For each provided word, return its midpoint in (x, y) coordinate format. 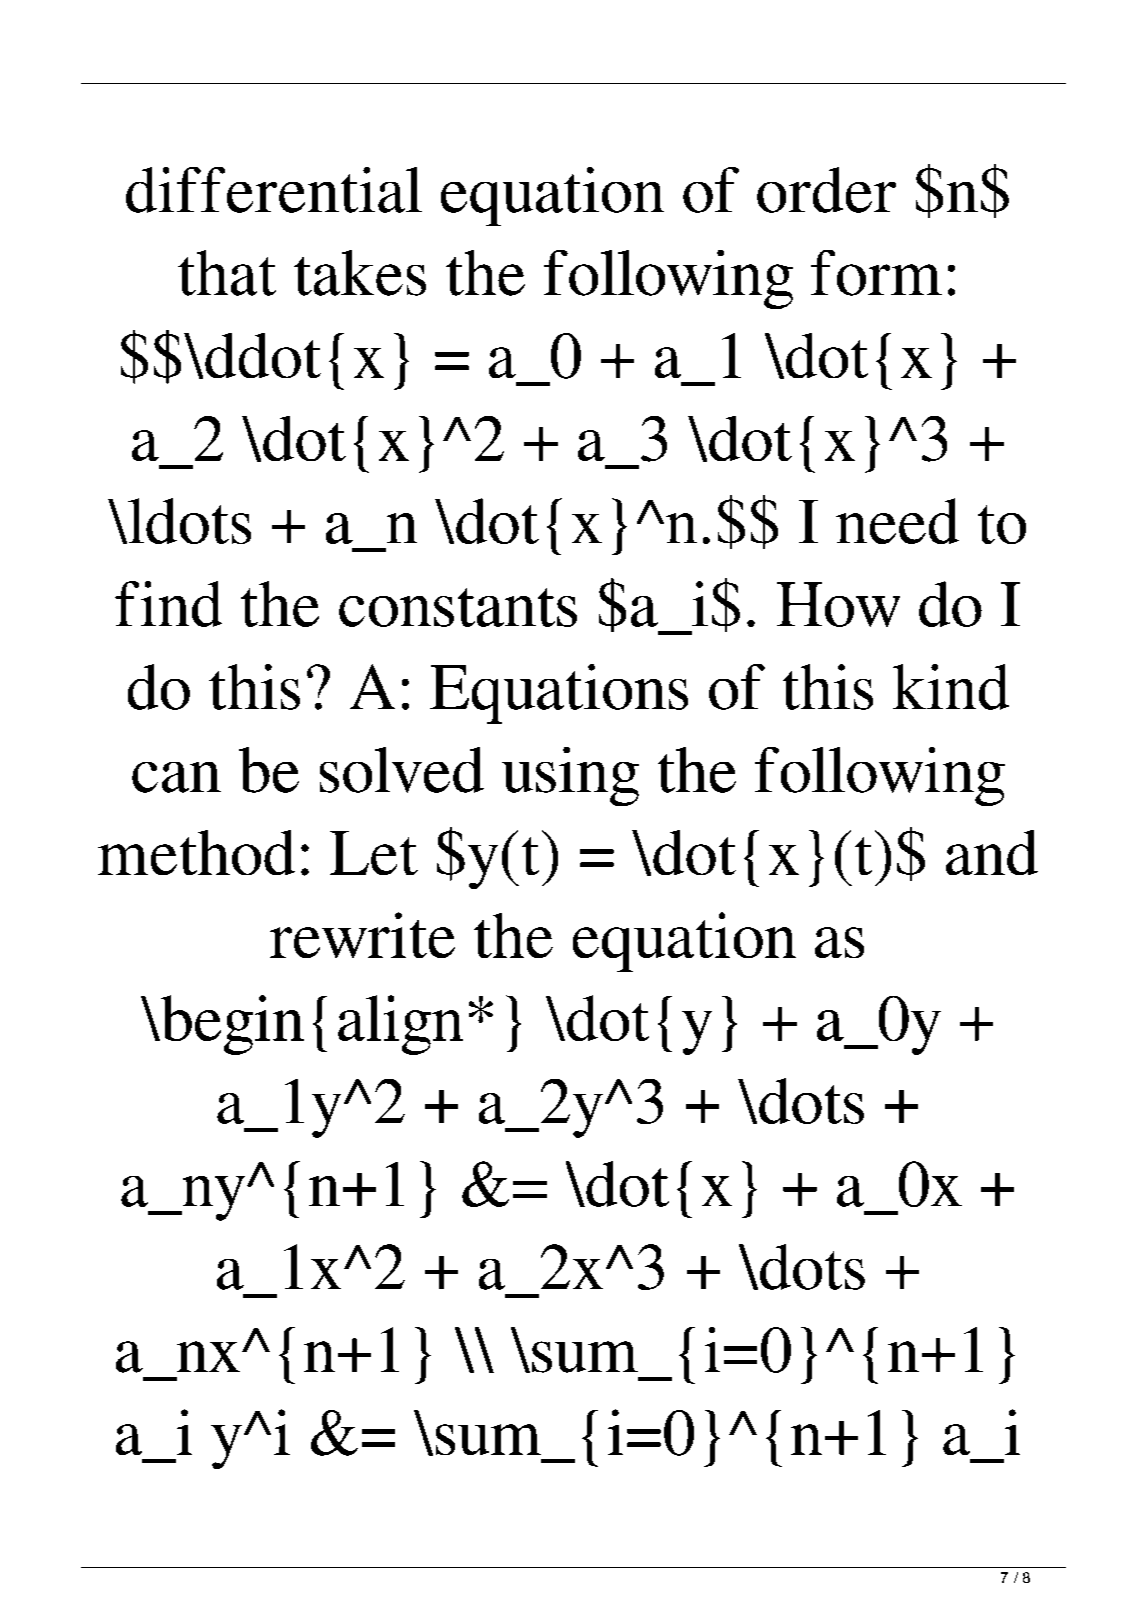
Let (374, 853)
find (168, 604)
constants (458, 607)
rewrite (362, 935)
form (876, 273)
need (897, 521)
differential (274, 190)
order (826, 190)
